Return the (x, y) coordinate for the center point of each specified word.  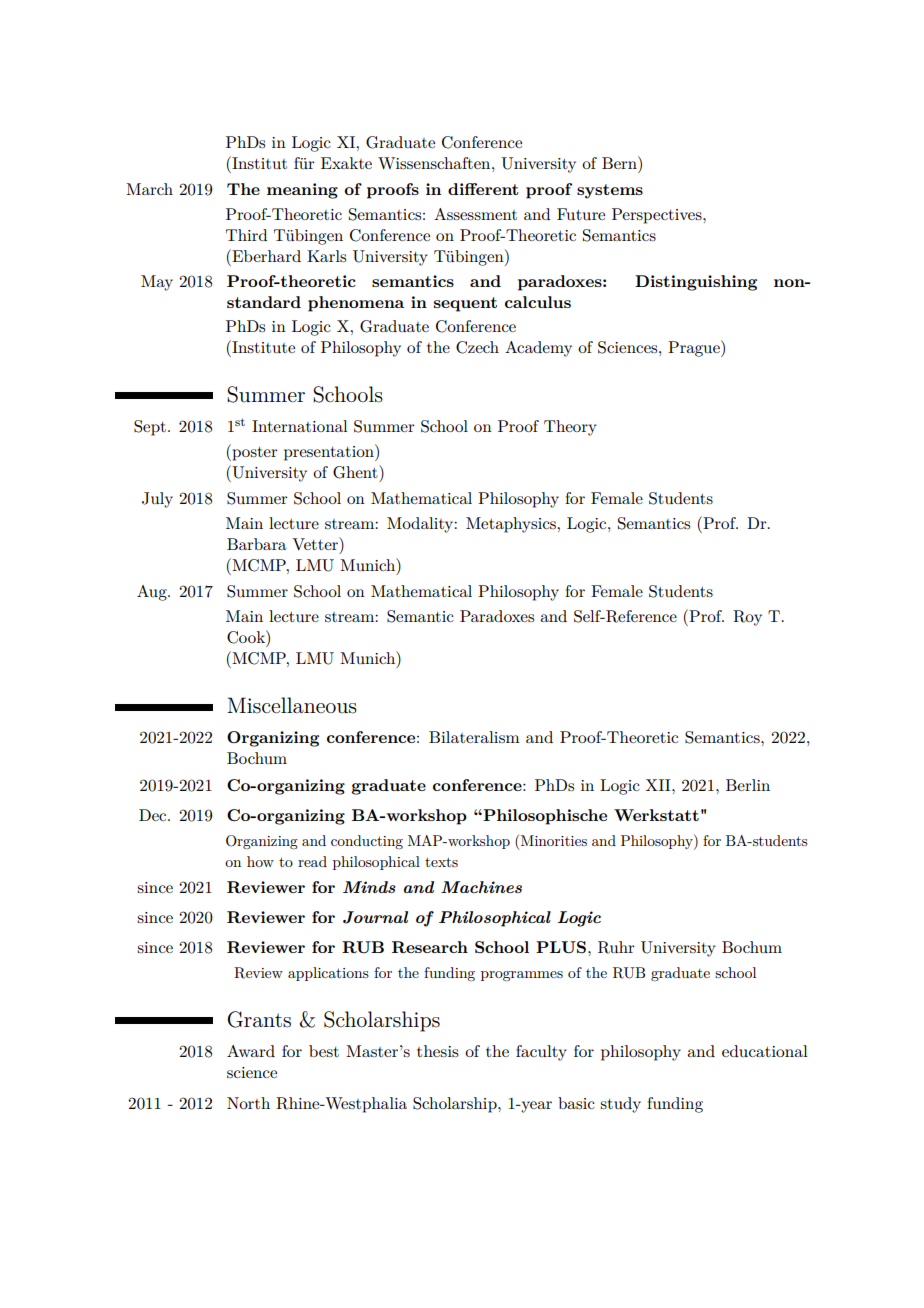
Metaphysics (512, 525)
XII (659, 785)
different (483, 189)
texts (441, 862)
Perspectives (658, 216)
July (157, 500)
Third (246, 235)
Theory (570, 428)
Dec (154, 815)
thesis (438, 1051)
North (248, 1103)
